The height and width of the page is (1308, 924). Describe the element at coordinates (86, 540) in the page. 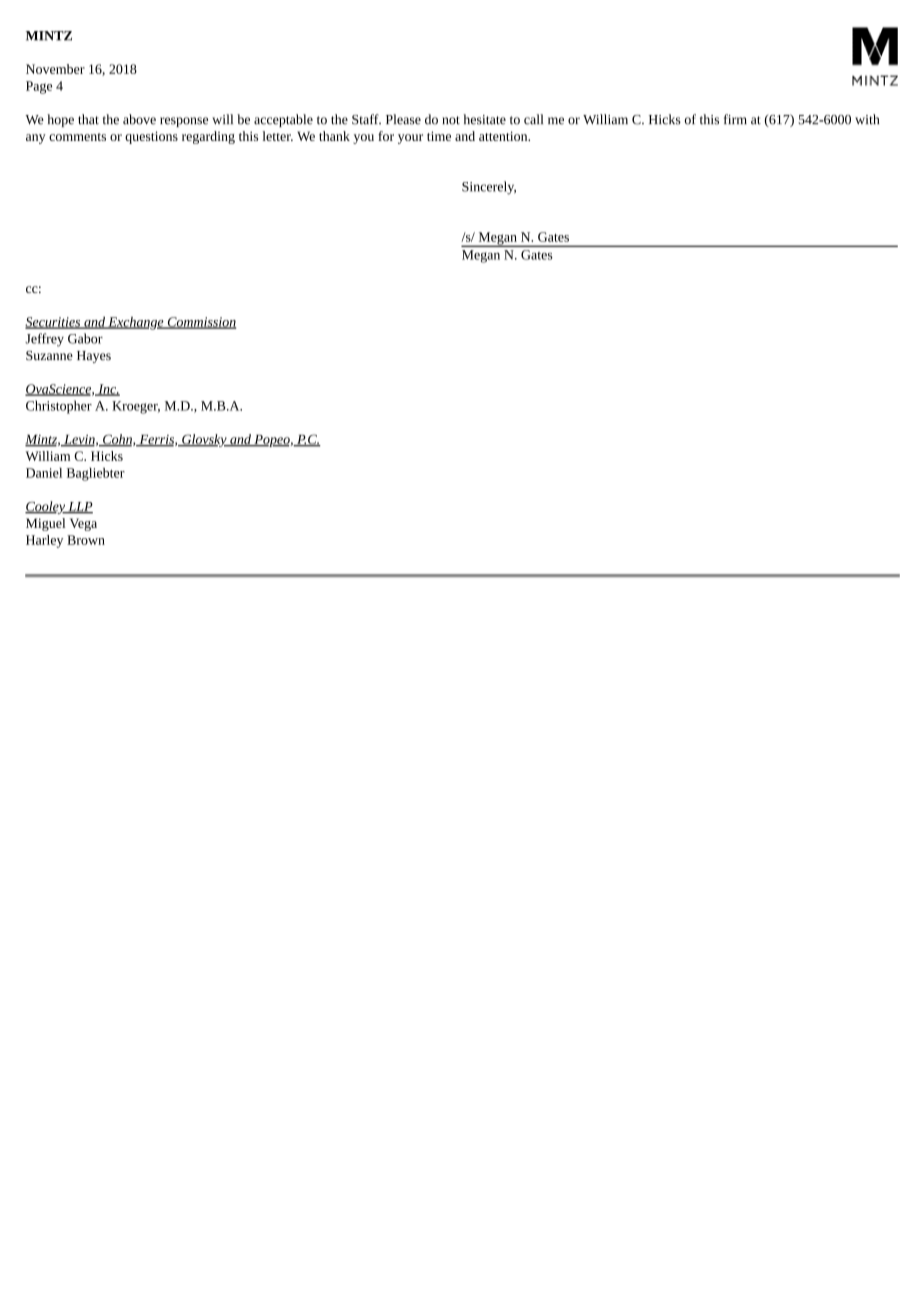

I see `Brown` at that location.
